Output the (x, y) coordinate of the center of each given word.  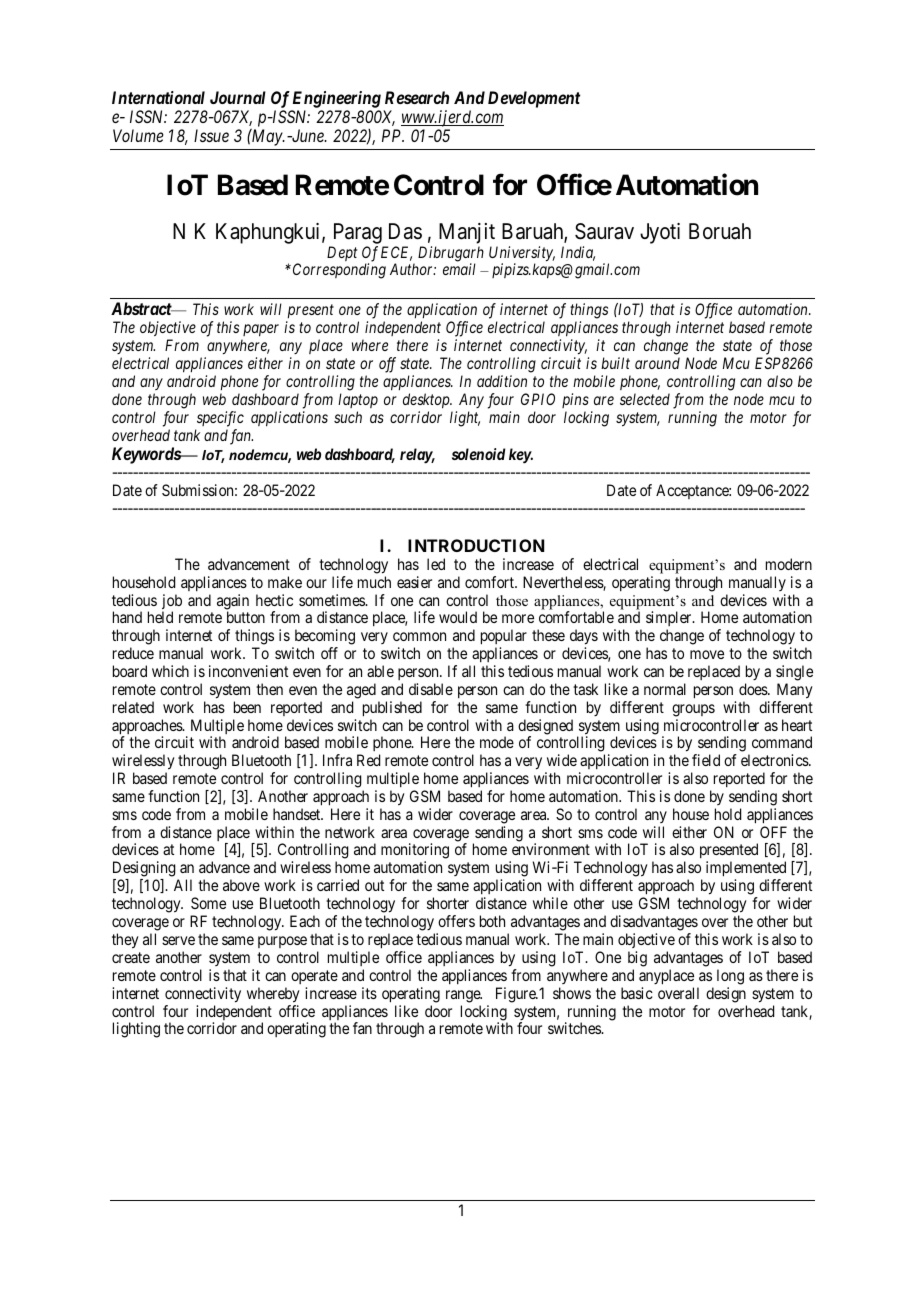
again (233, 603)
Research (417, 97)
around (657, 363)
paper (261, 330)
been (247, 707)
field (706, 760)
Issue (211, 135)
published (392, 709)
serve (178, 940)
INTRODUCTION (476, 545)
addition (502, 381)
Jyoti (660, 233)
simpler (670, 620)
